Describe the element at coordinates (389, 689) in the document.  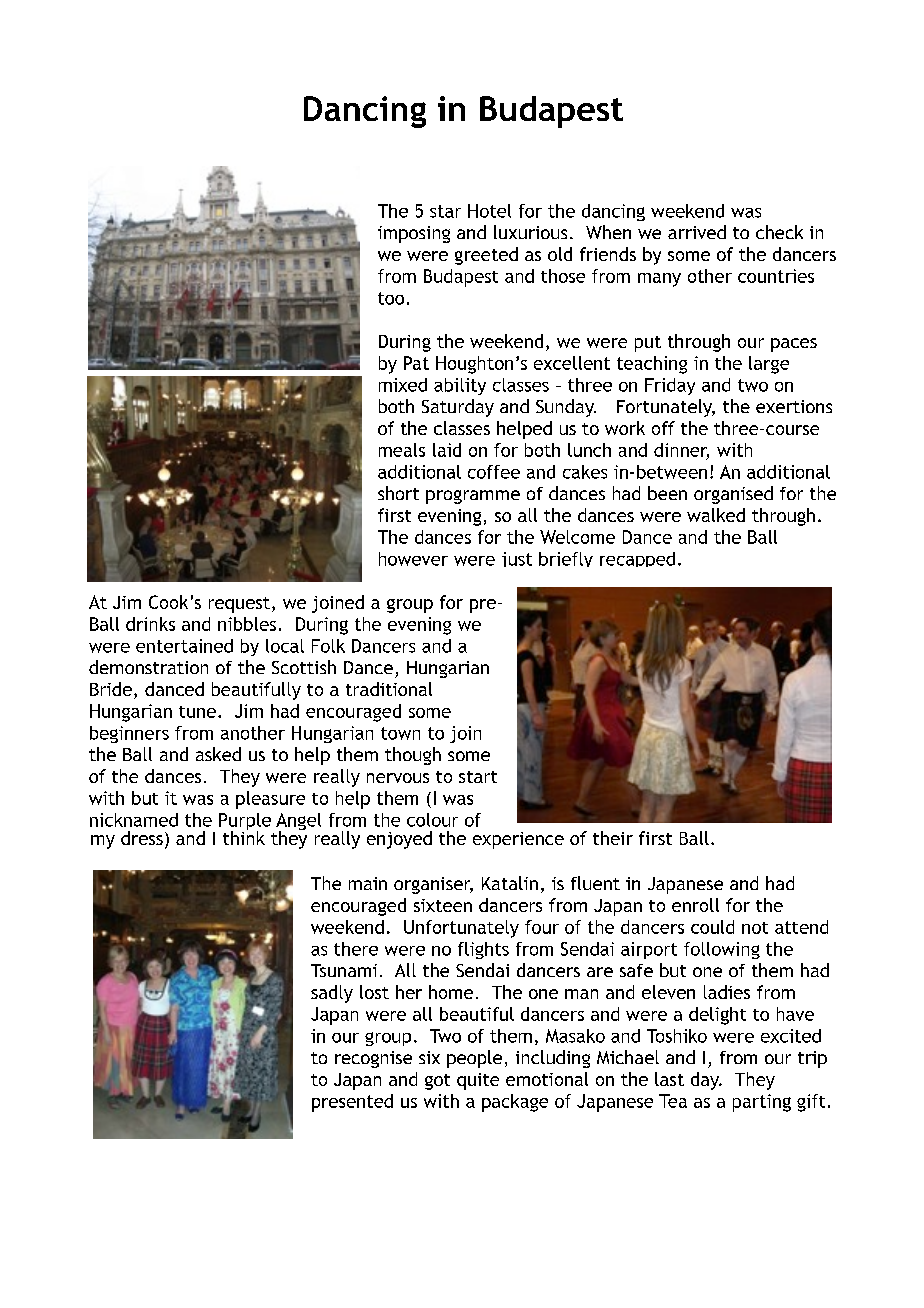
I see `traditional` at that location.
